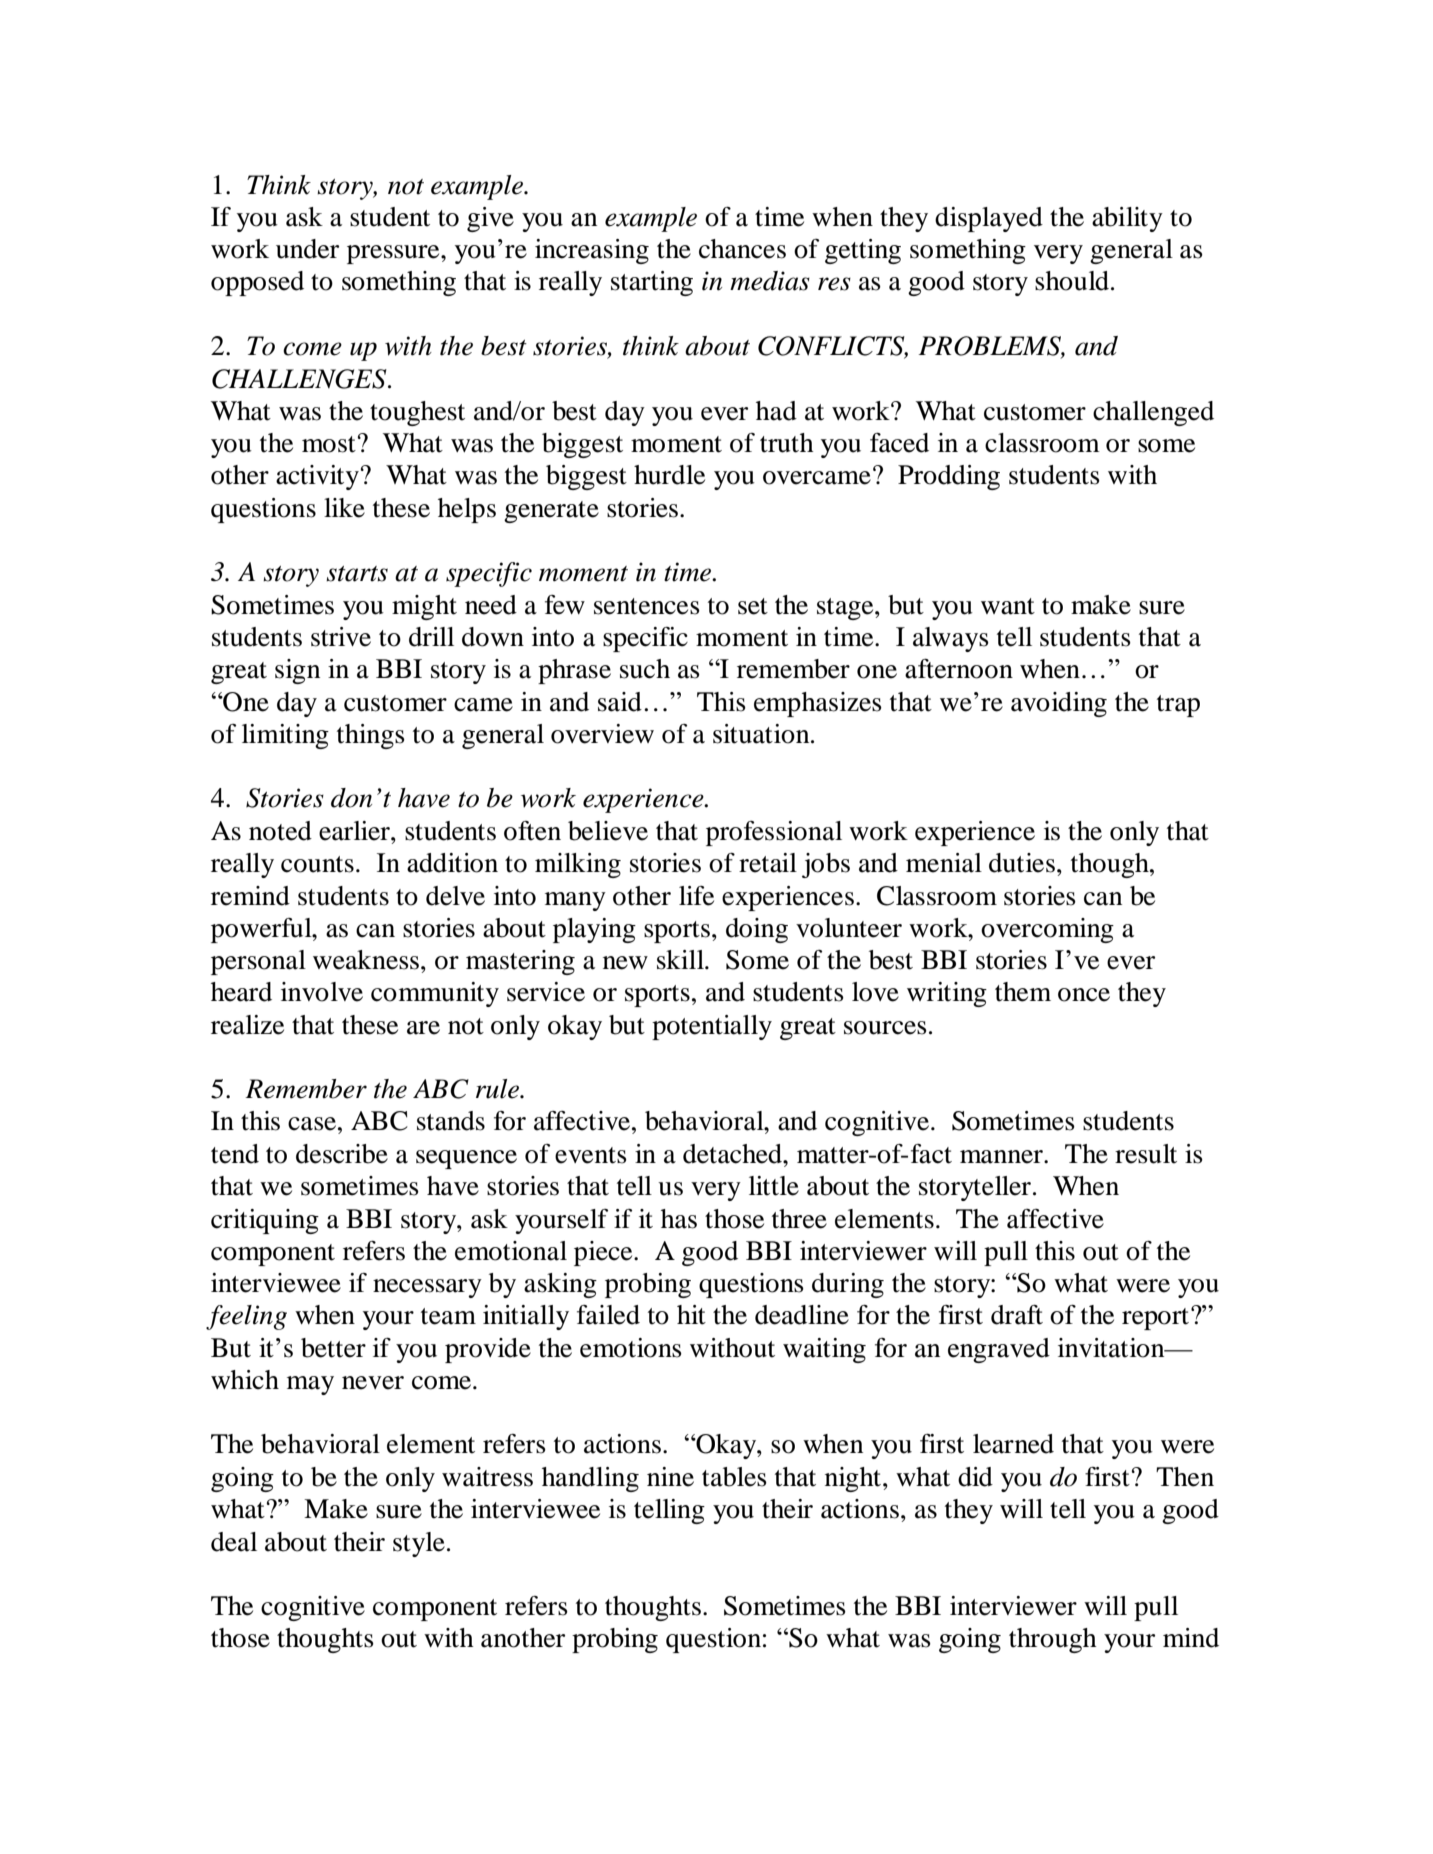 This page has width=1433, height=1854. What do you see at coordinates (1047, 930) in the page?
I see `overcoming` at bounding box center [1047, 930].
